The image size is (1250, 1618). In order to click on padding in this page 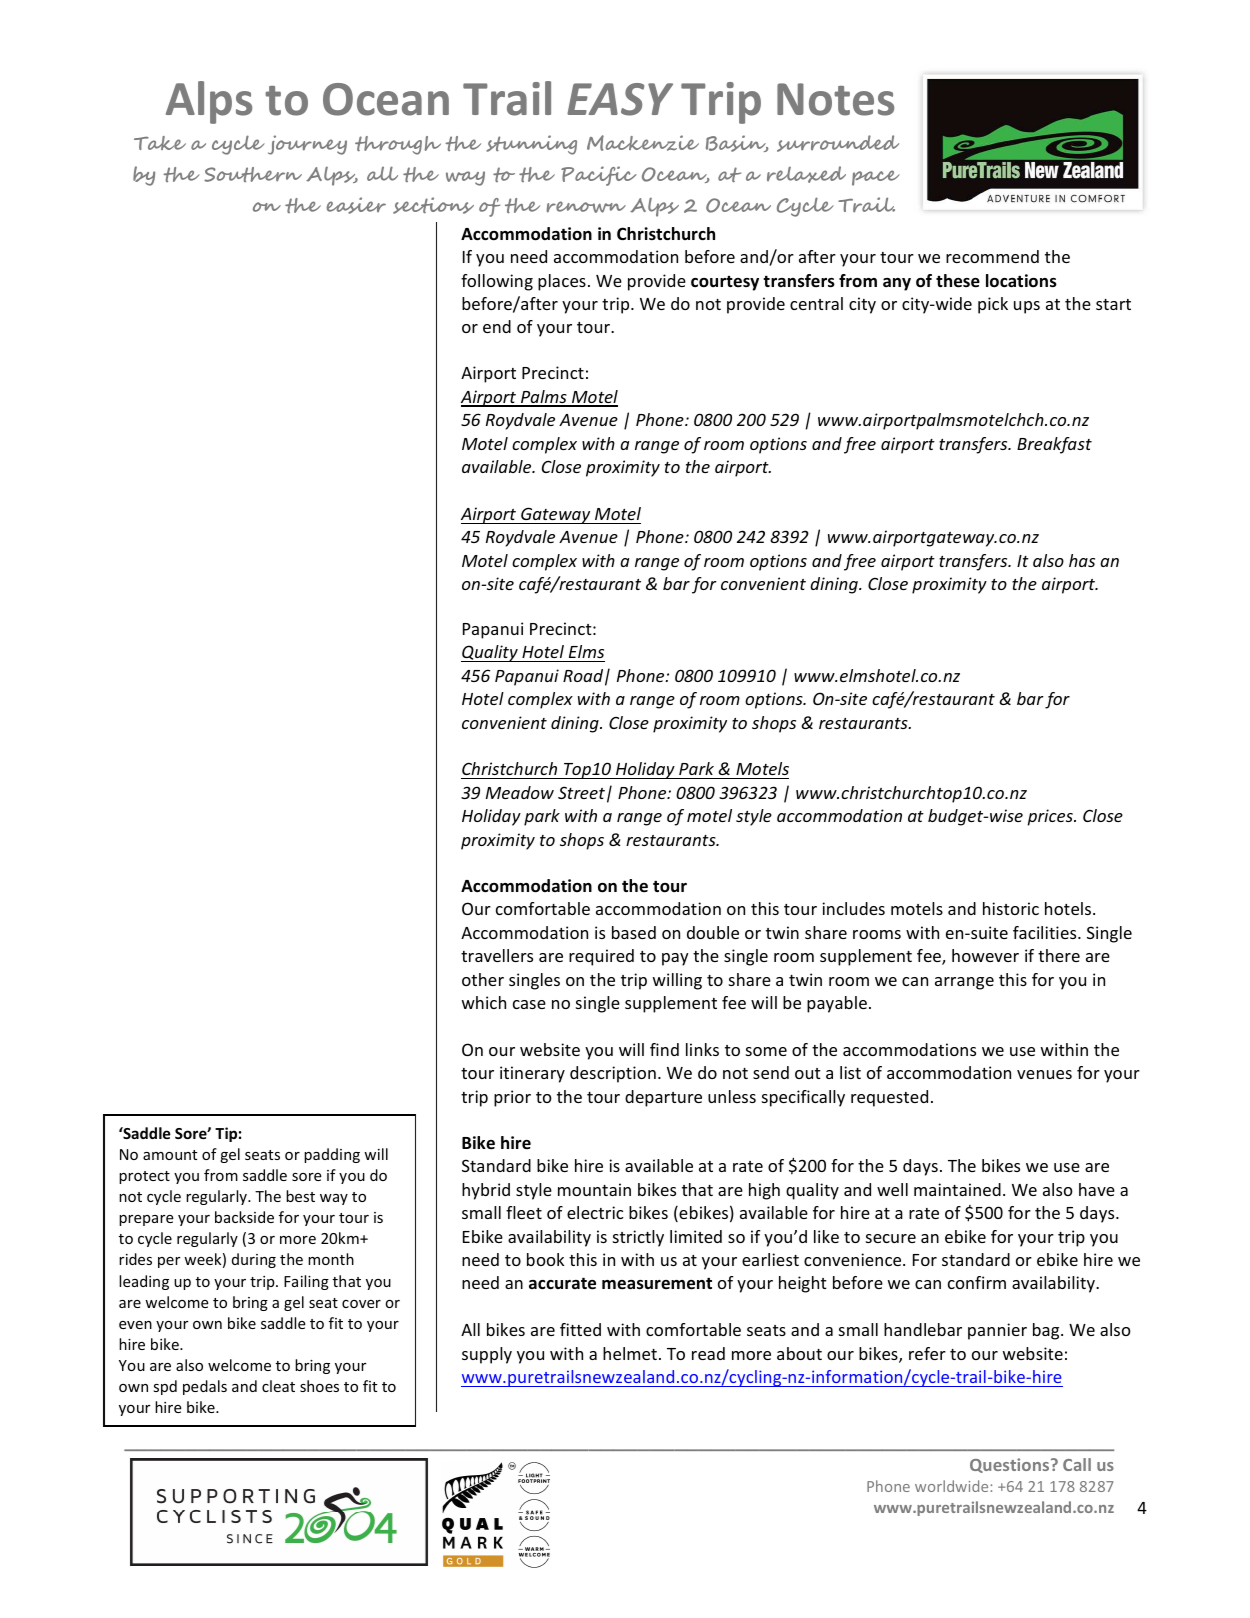, I will do `click(332, 1155)`.
